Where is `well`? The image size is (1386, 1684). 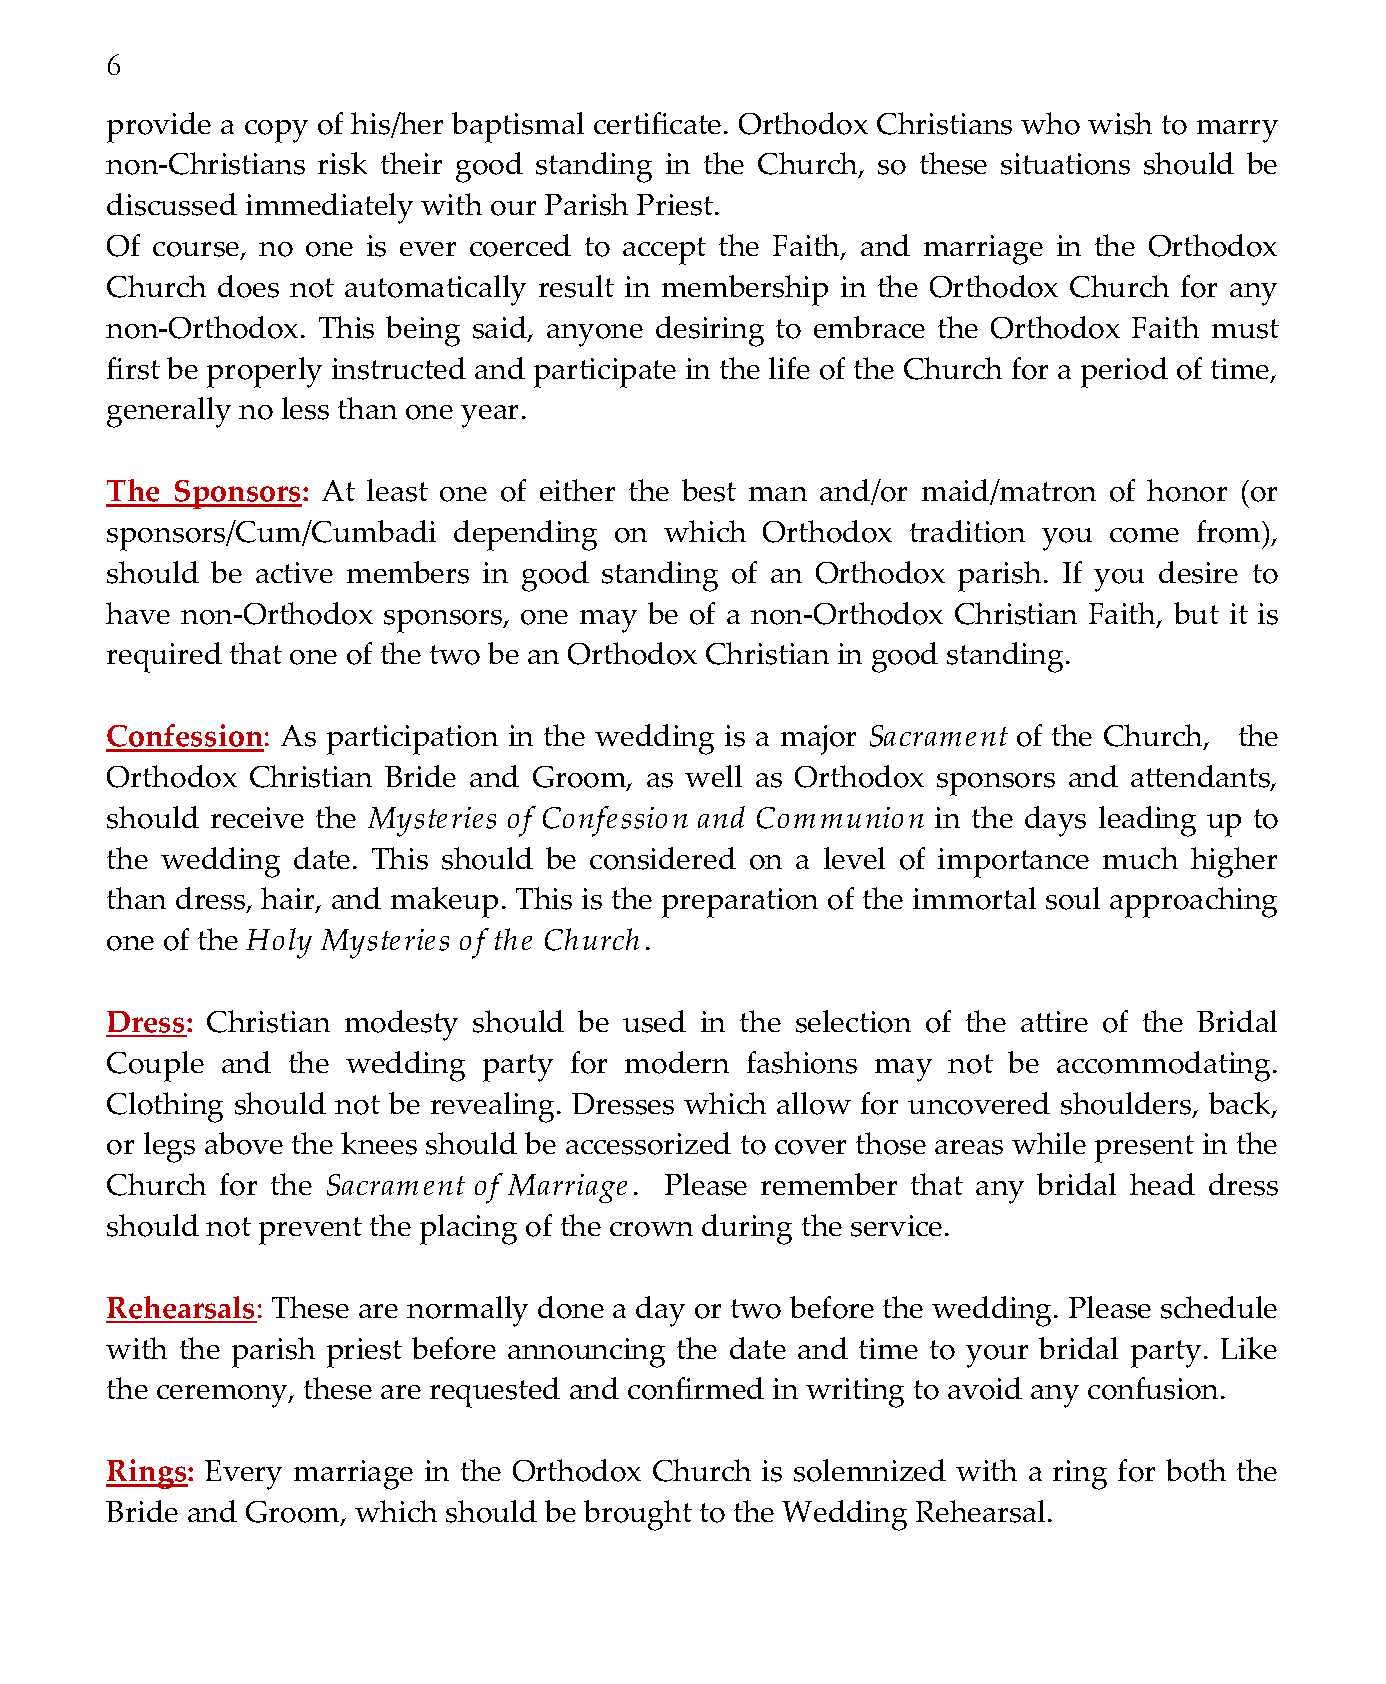 well is located at coordinates (713, 776).
